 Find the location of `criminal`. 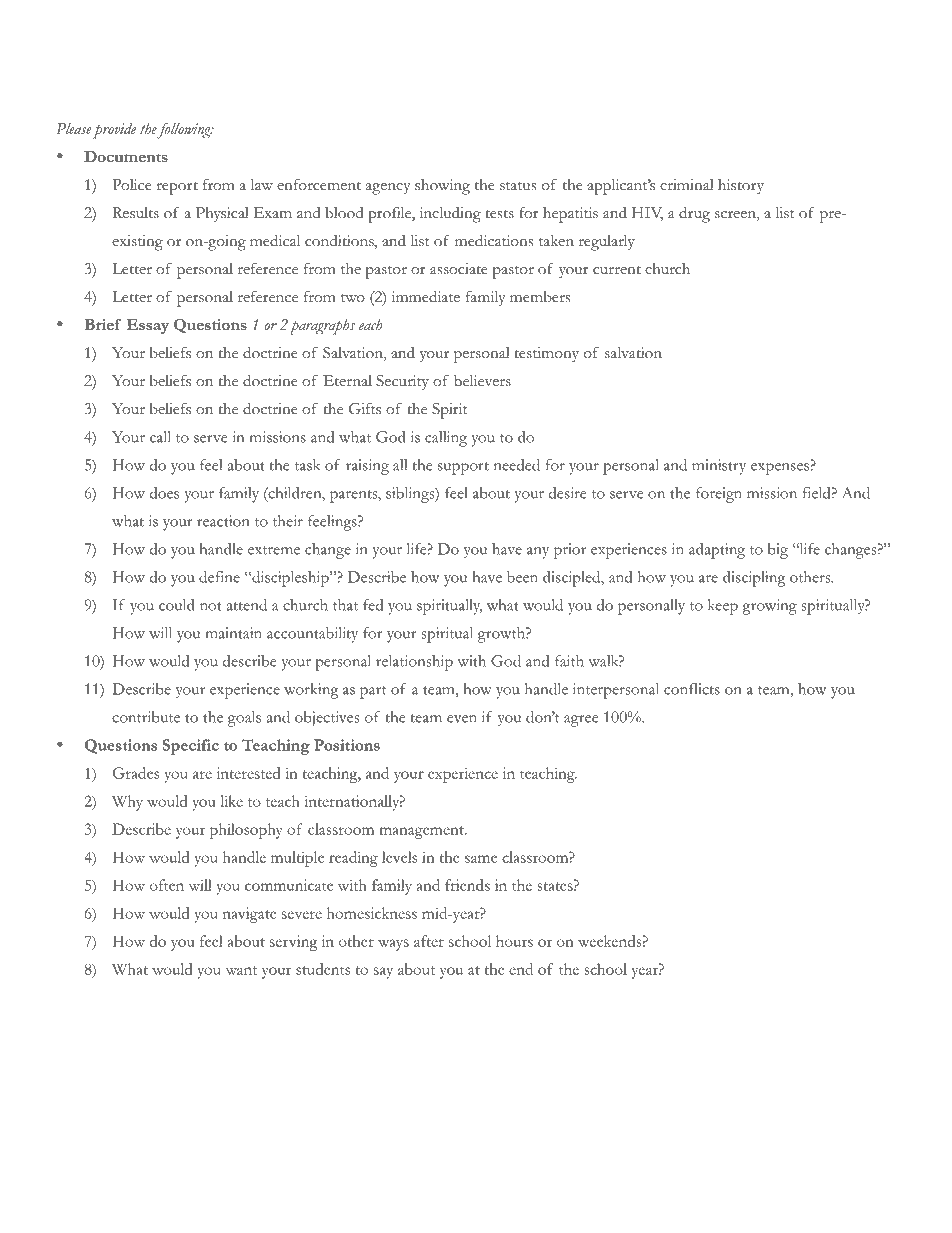

criminal is located at coordinates (687, 185).
